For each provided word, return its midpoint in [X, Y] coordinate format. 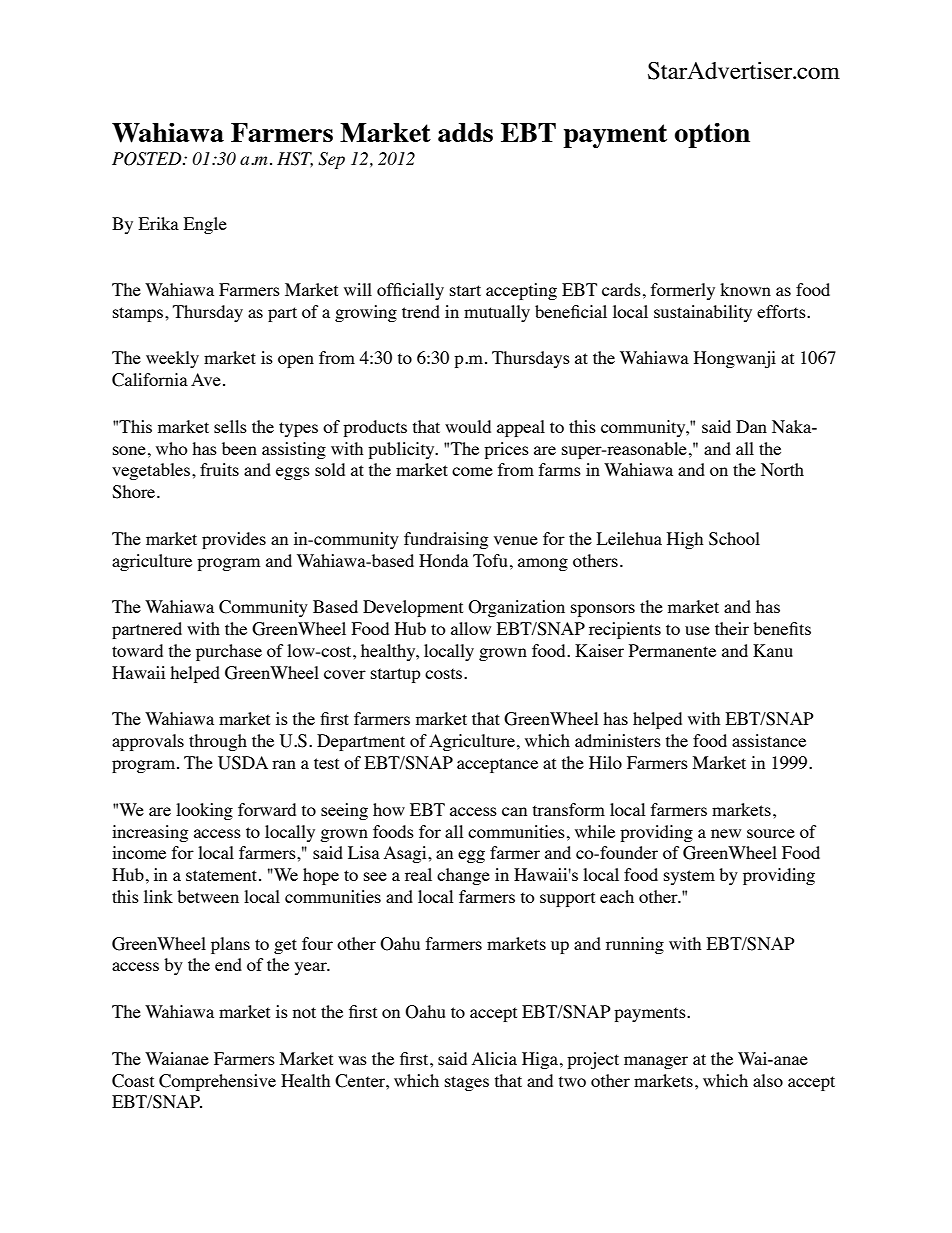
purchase [229, 652]
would [468, 426]
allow [471, 628]
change [463, 876]
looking [204, 811]
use [697, 630]
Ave [206, 379]
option [712, 135]
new [726, 833]
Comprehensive [217, 1082]
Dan [751, 426]
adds [465, 132]
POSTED [148, 159]
